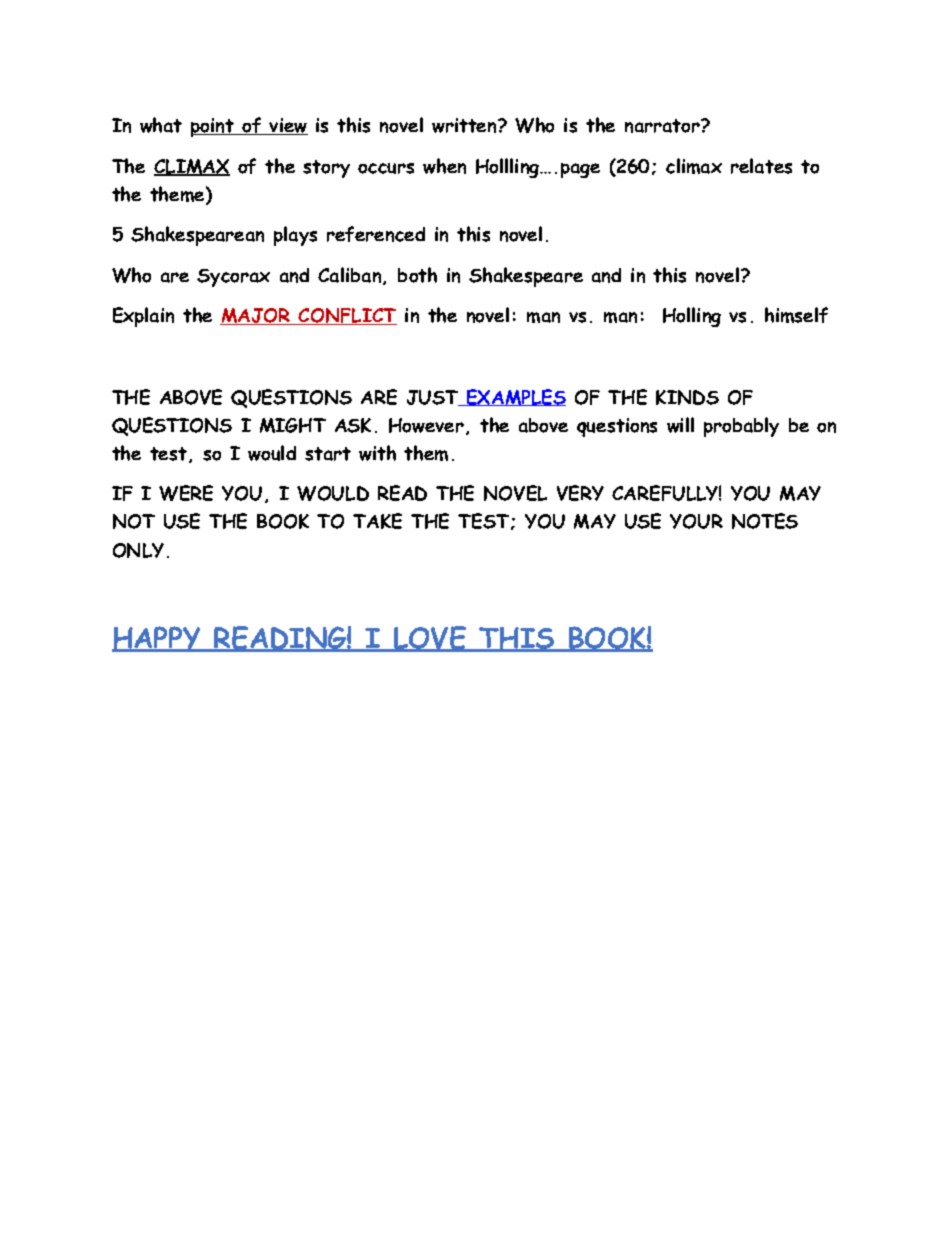 The image size is (952, 1233). I want to click on YOUR, so click(696, 521).
